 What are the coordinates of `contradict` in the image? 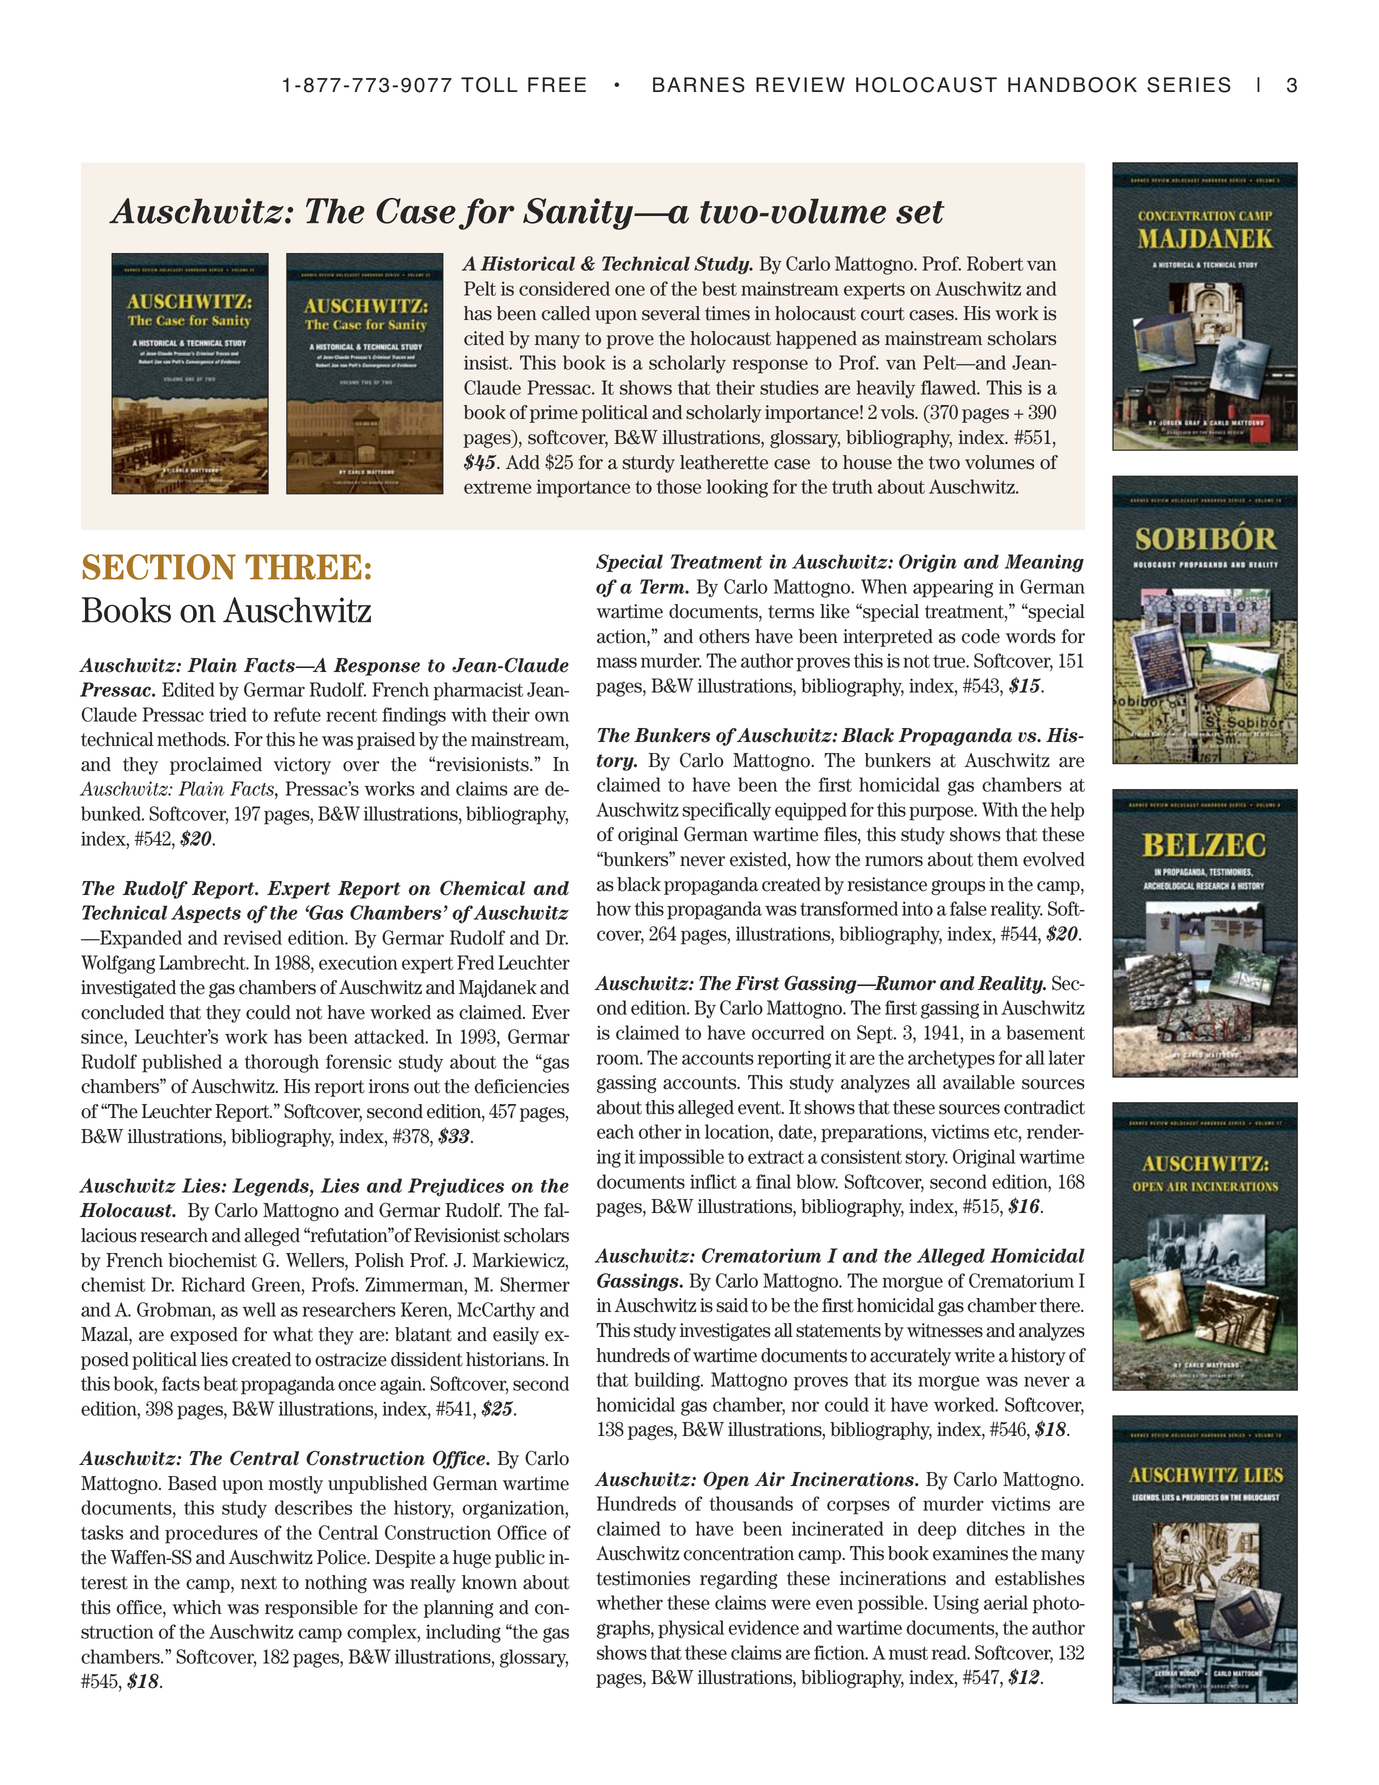 It's located at (1044, 1107).
